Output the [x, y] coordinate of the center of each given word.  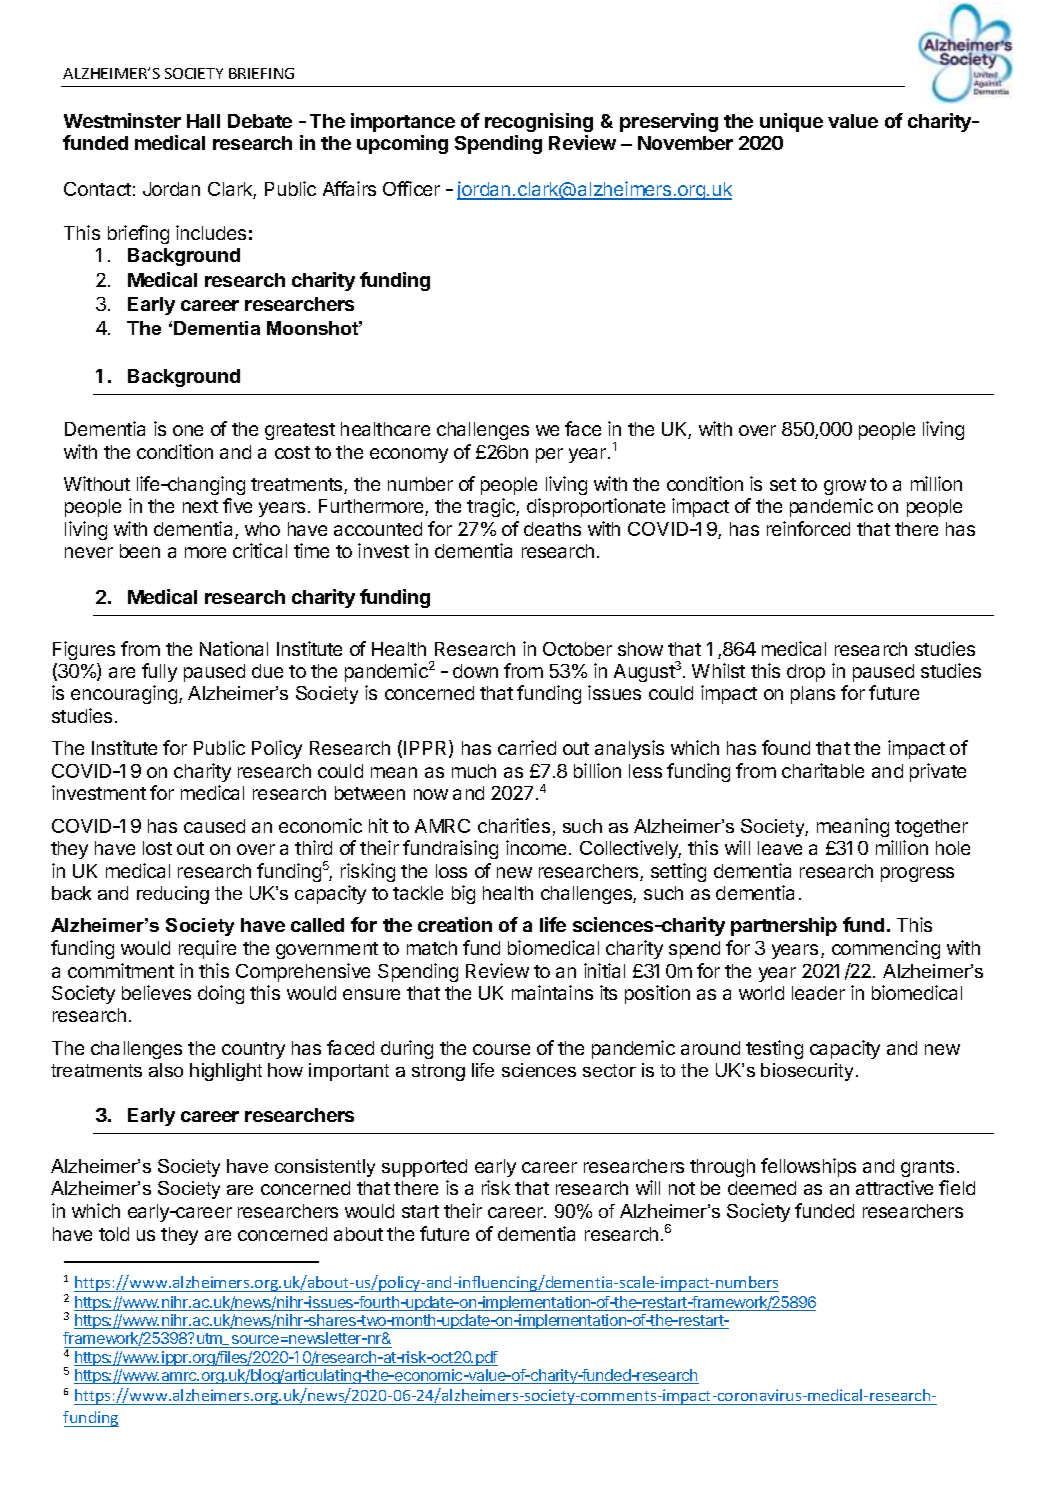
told [114, 1234]
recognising [539, 122]
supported [424, 1168]
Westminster [122, 120]
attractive [894, 1187]
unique [791, 122]
